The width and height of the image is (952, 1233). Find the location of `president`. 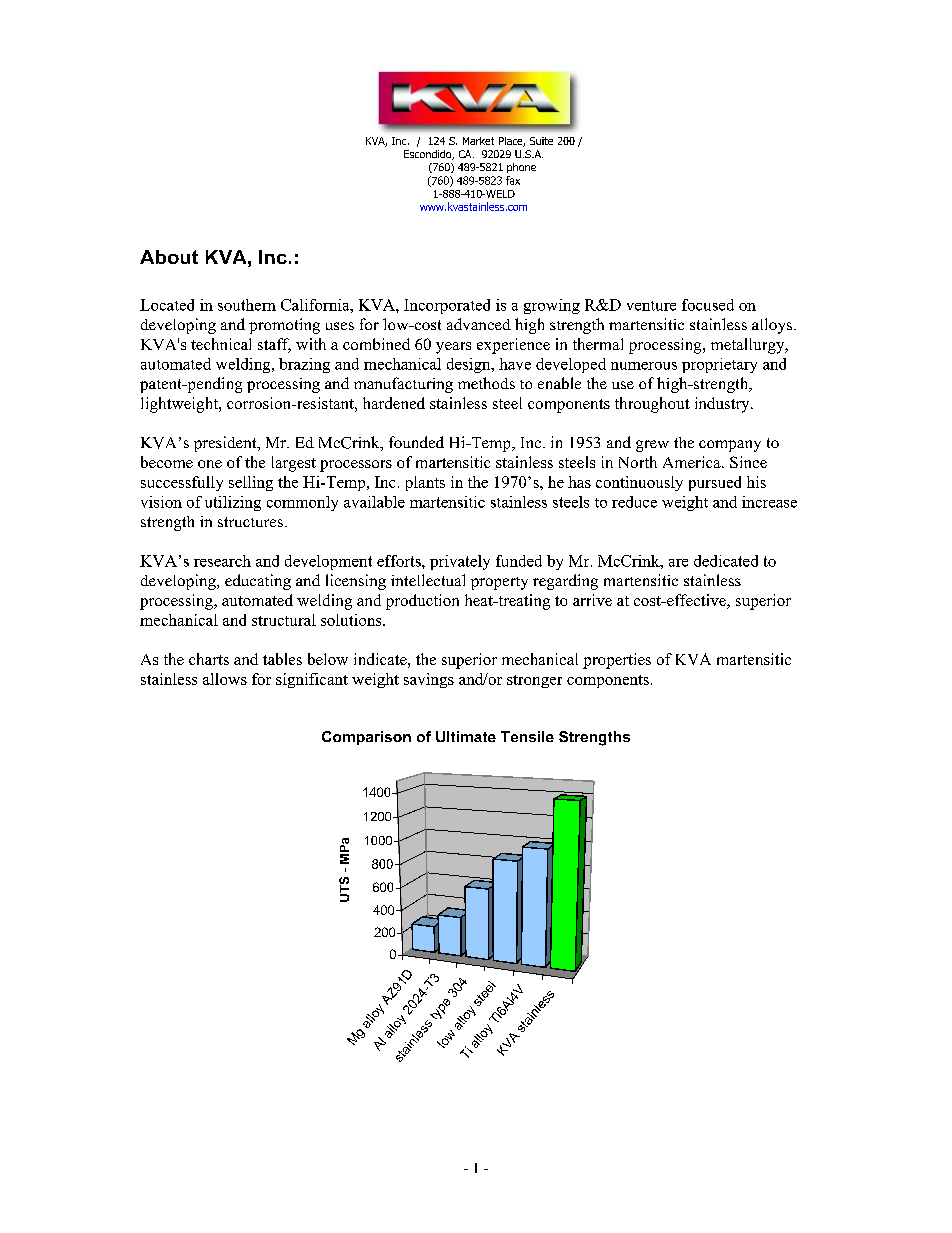

president is located at coordinates (226, 444).
